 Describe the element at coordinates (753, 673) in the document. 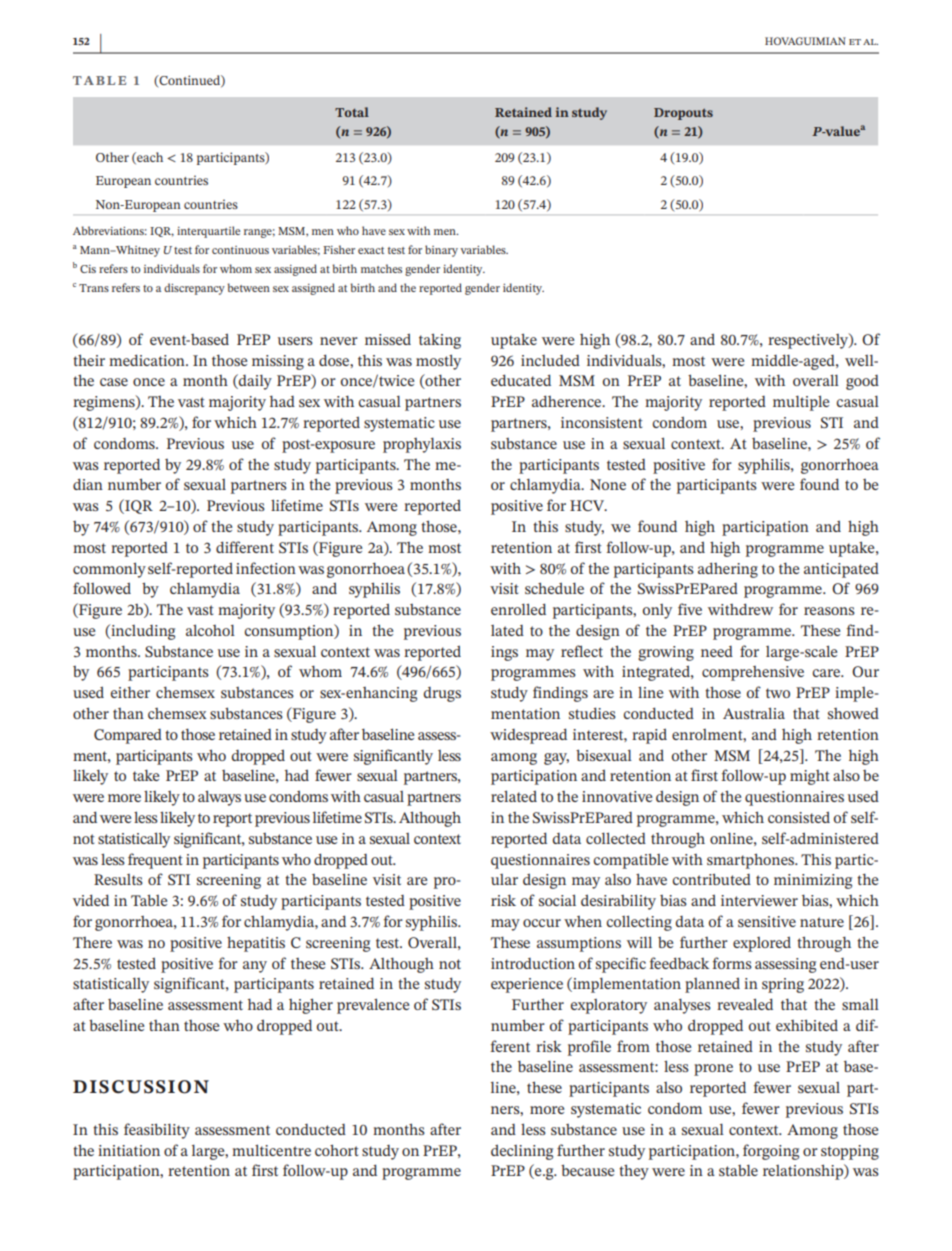

I see `comprehensive` at that location.
